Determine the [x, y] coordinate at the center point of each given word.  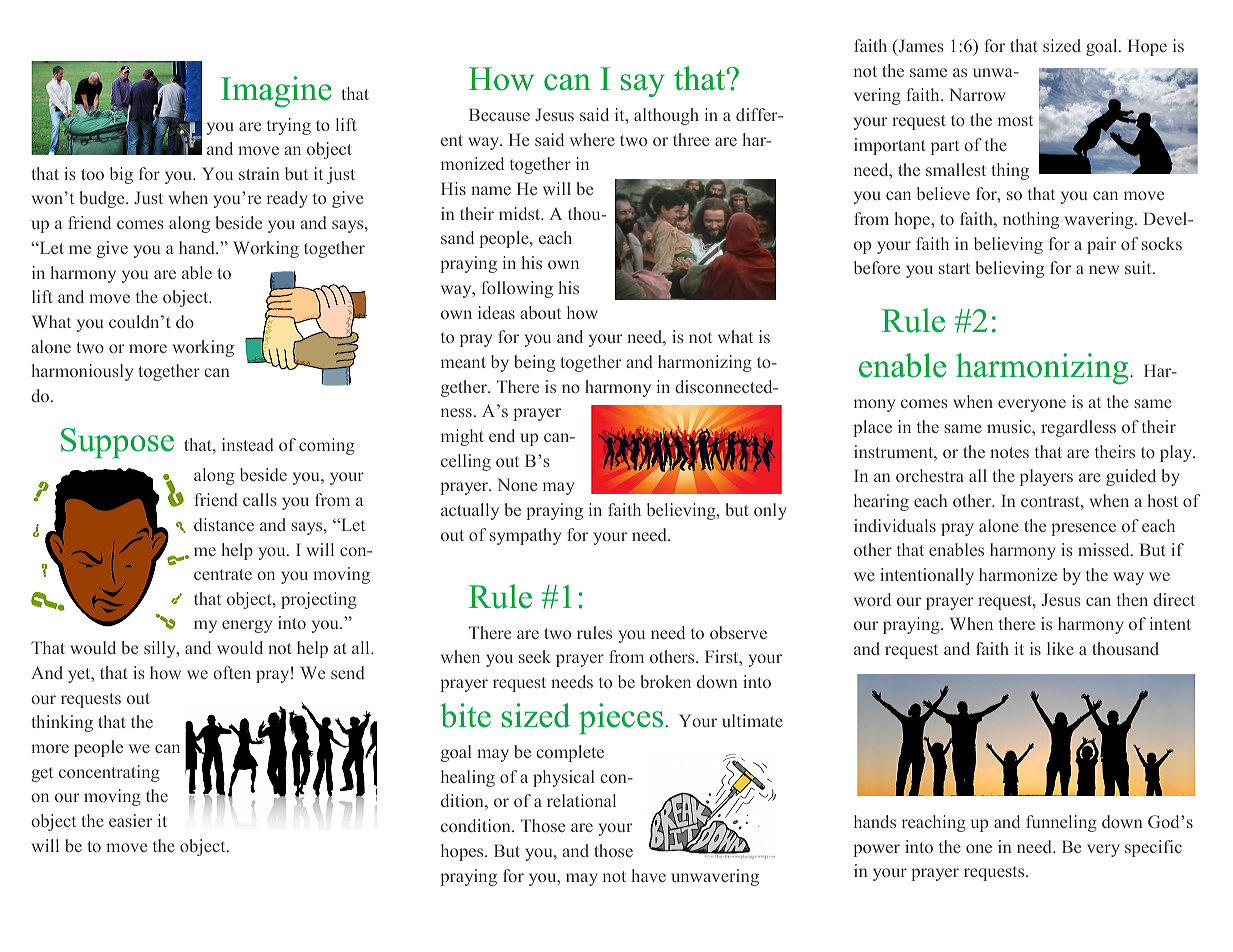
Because [499, 114]
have [648, 875]
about [541, 312]
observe [738, 632]
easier [130, 820]
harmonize [1018, 574]
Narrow [977, 94]
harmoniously [82, 372]
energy [247, 626]
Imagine [276, 92]
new [1104, 269]
